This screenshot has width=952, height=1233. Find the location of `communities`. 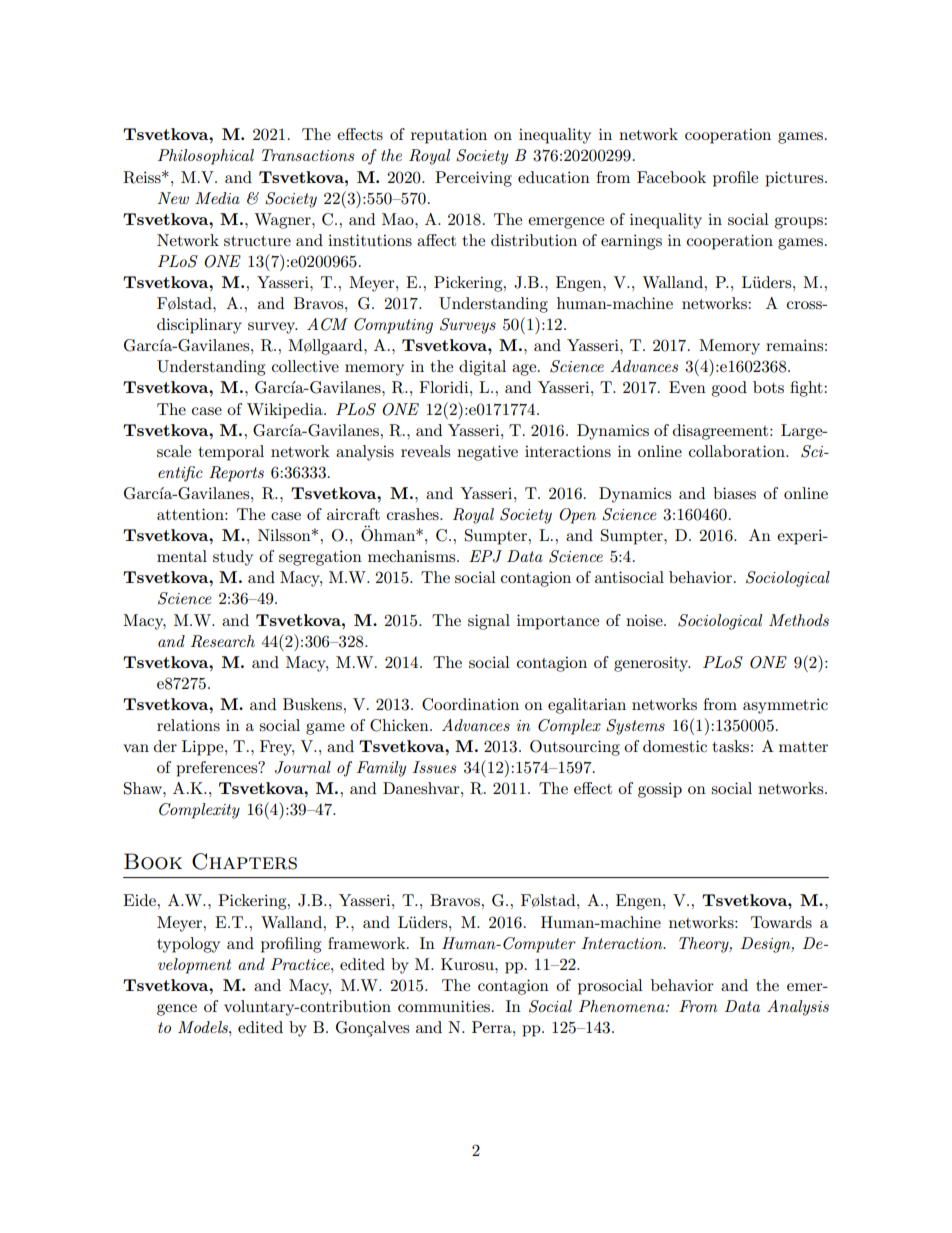

communities is located at coordinates (444, 1006).
